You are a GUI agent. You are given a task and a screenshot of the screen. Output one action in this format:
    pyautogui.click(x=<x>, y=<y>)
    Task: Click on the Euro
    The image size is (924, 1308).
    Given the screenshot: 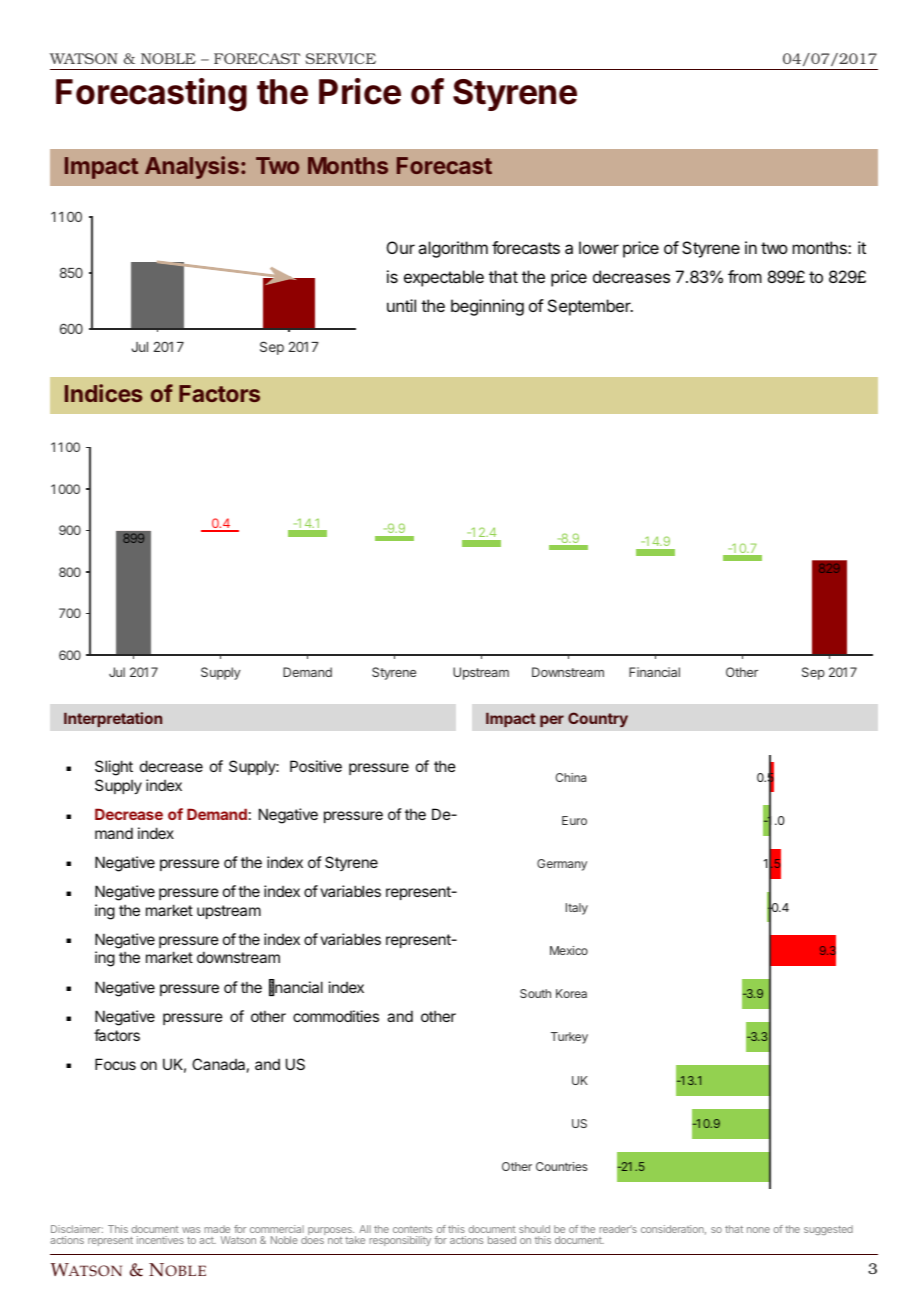 What is the action you would take?
    pyautogui.click(x=574, y=820)
